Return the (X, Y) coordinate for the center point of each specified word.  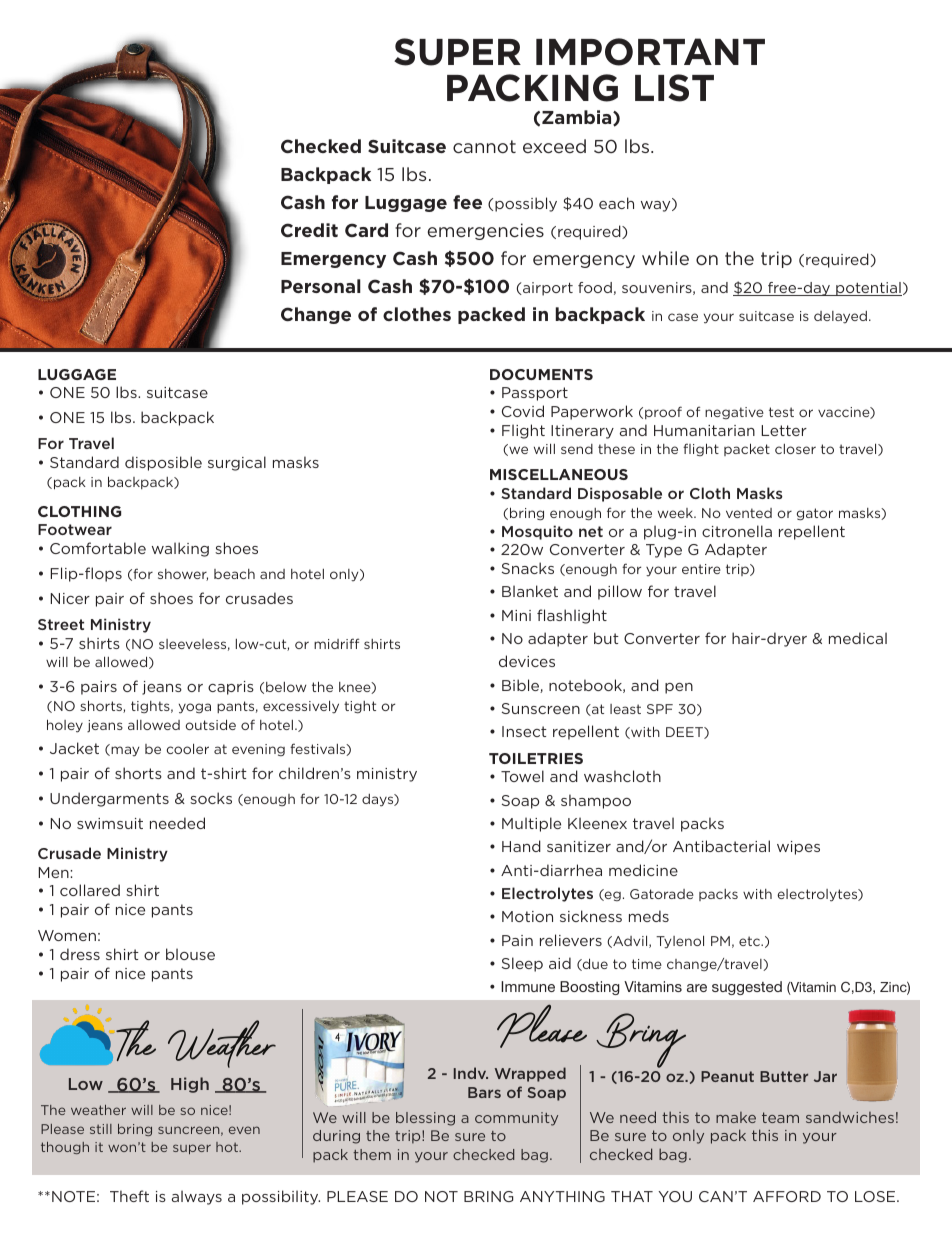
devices (527, 661)
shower (183, 575)
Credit (309, 230)
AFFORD (787, 1196)
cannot (484, 146)
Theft (129, 1196)
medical (858, 638)
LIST (674, 88)
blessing (425, 1119)
